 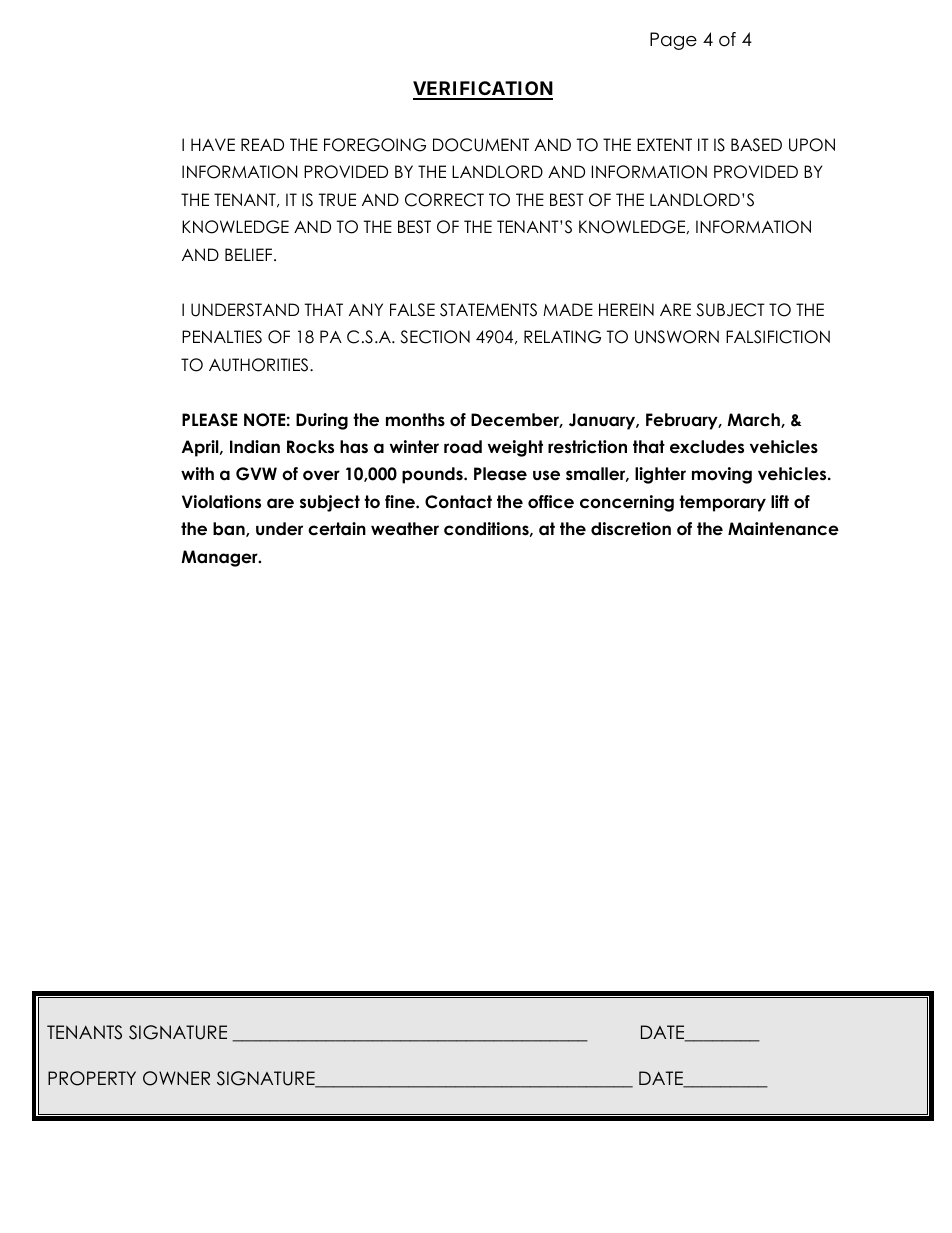 I want to click on Maintenance, so click(x=783, y=529).
